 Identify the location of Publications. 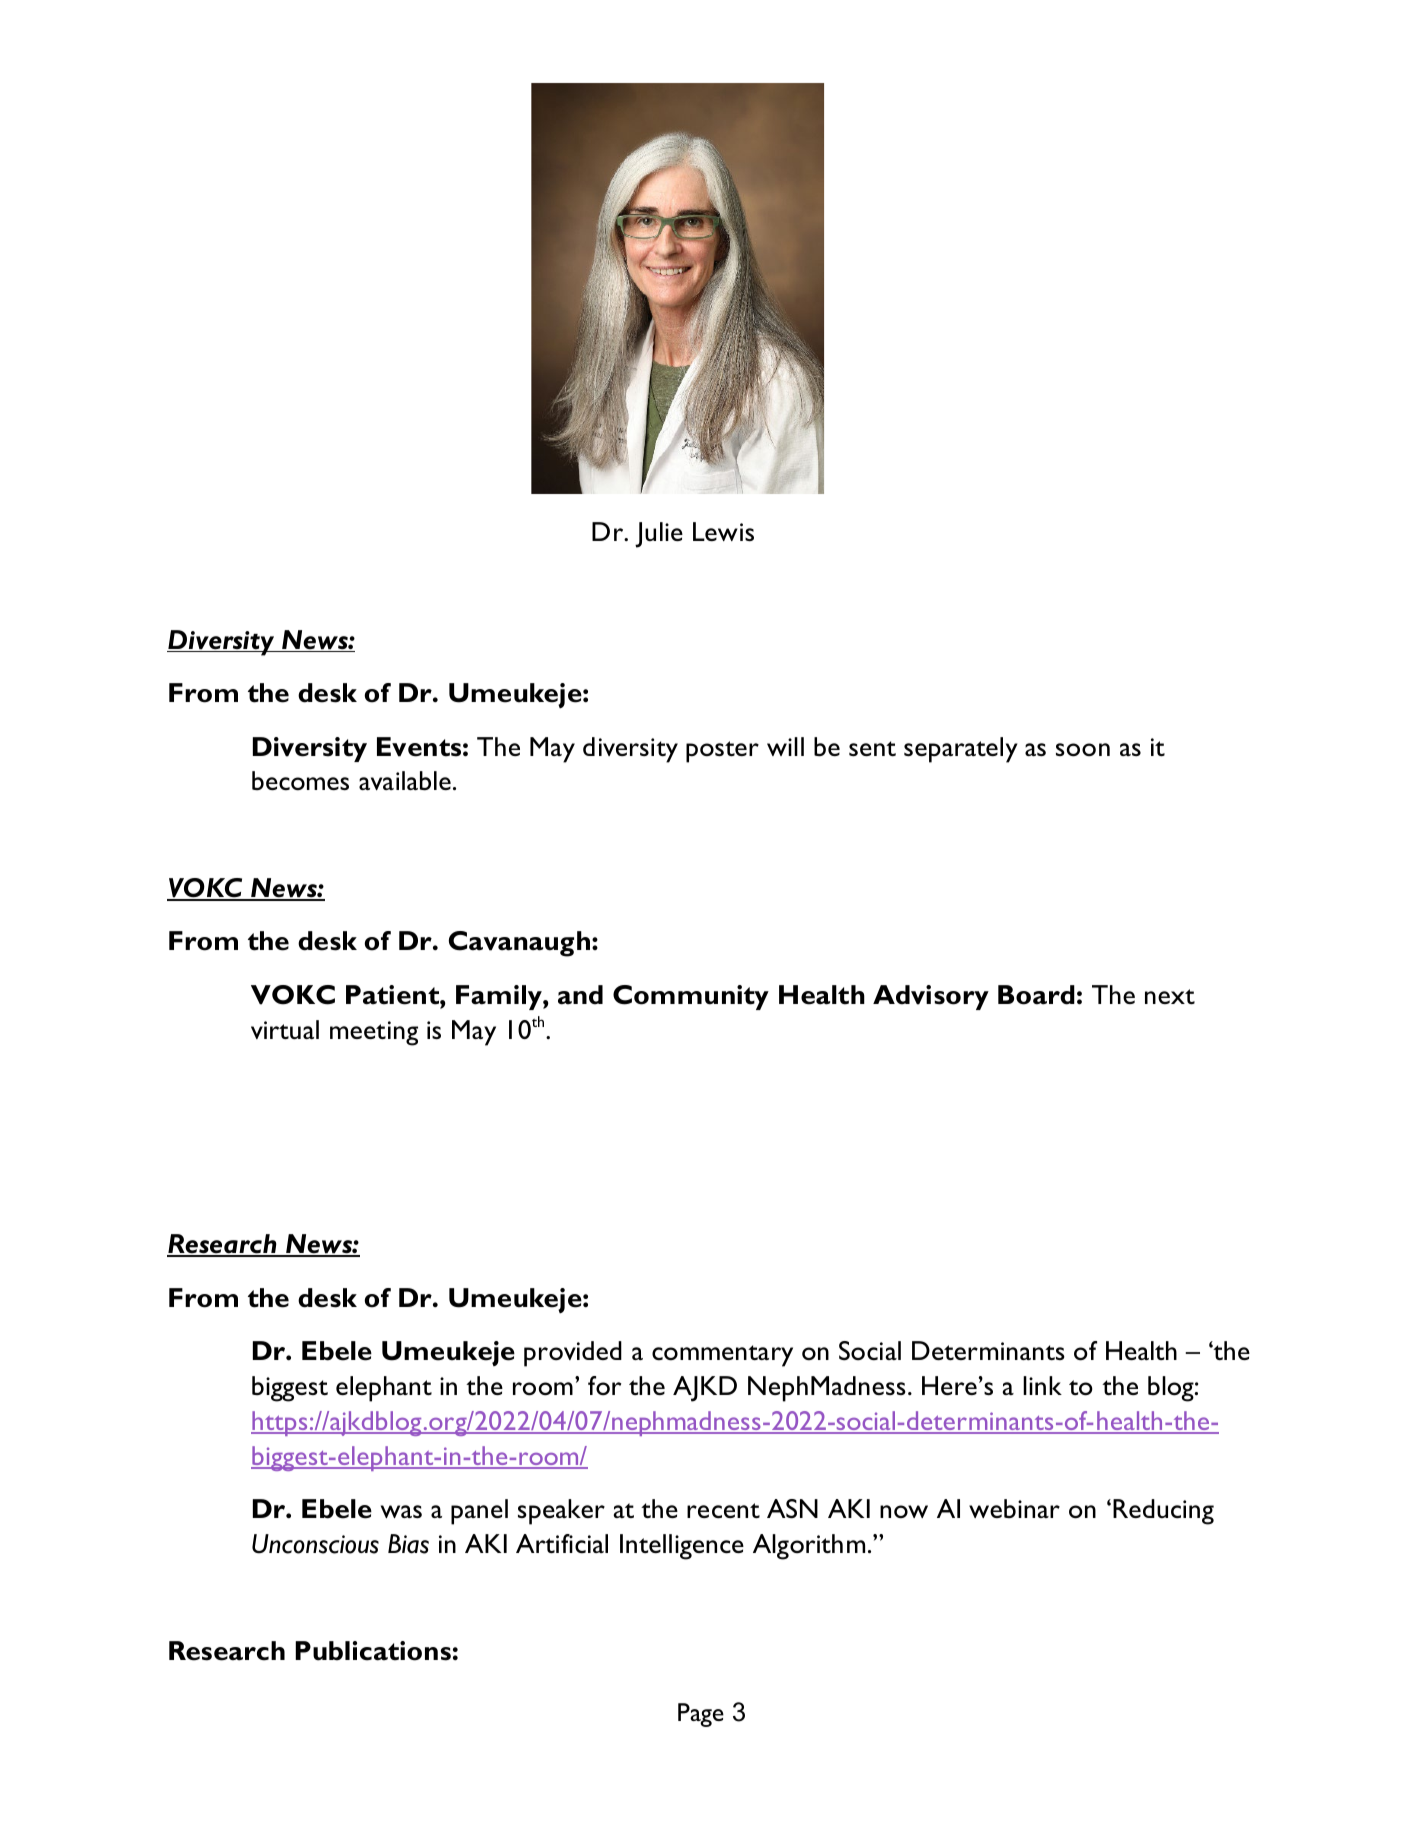
(373, 1651).
